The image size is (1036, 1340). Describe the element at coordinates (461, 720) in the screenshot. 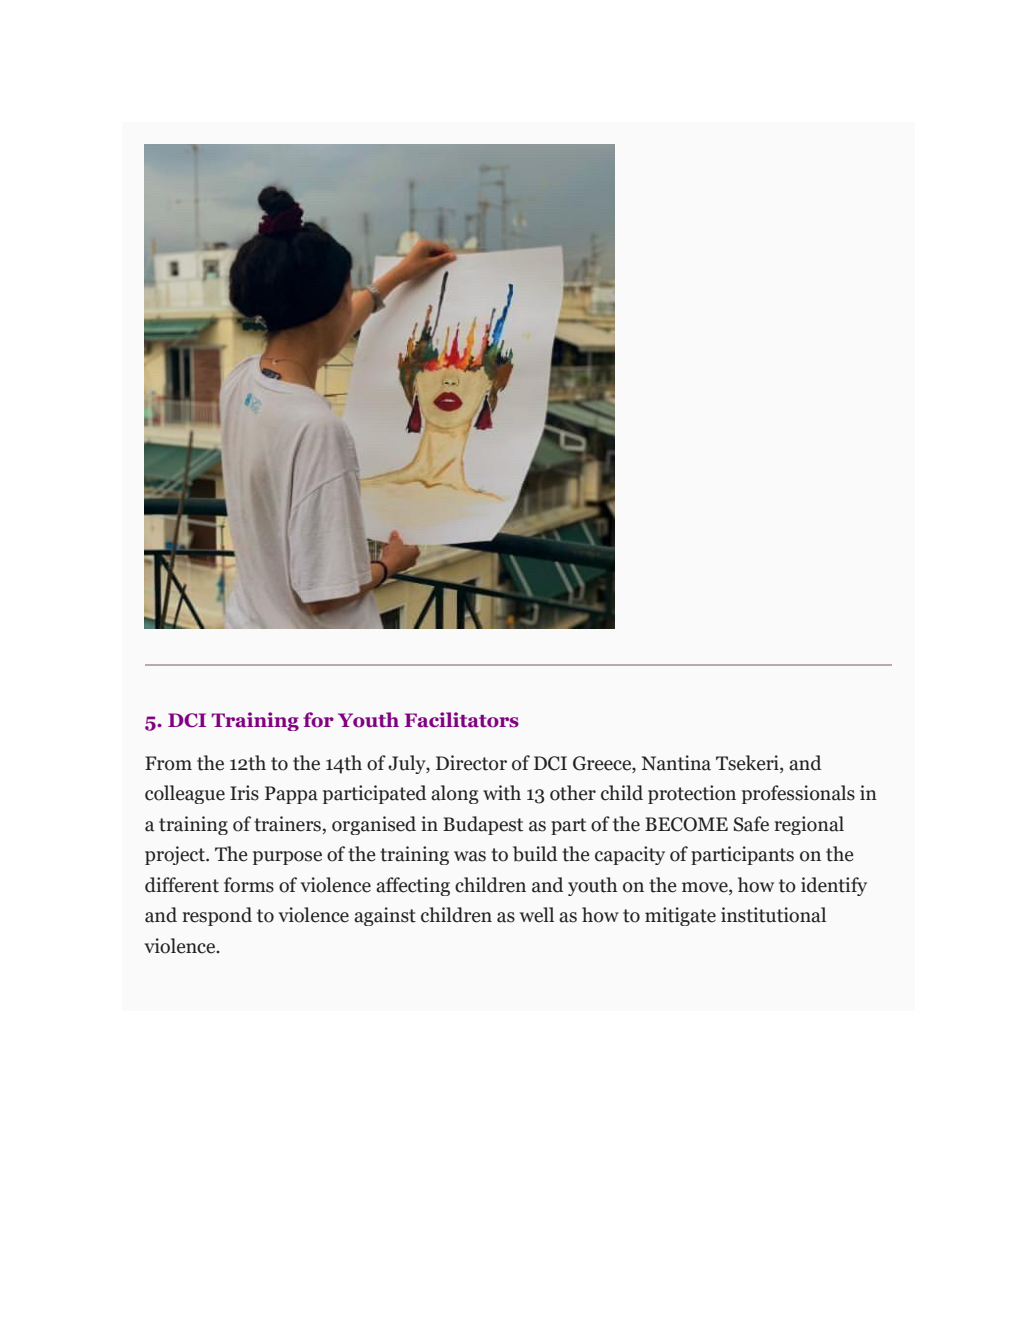

I see `Facilitators` at that location.
